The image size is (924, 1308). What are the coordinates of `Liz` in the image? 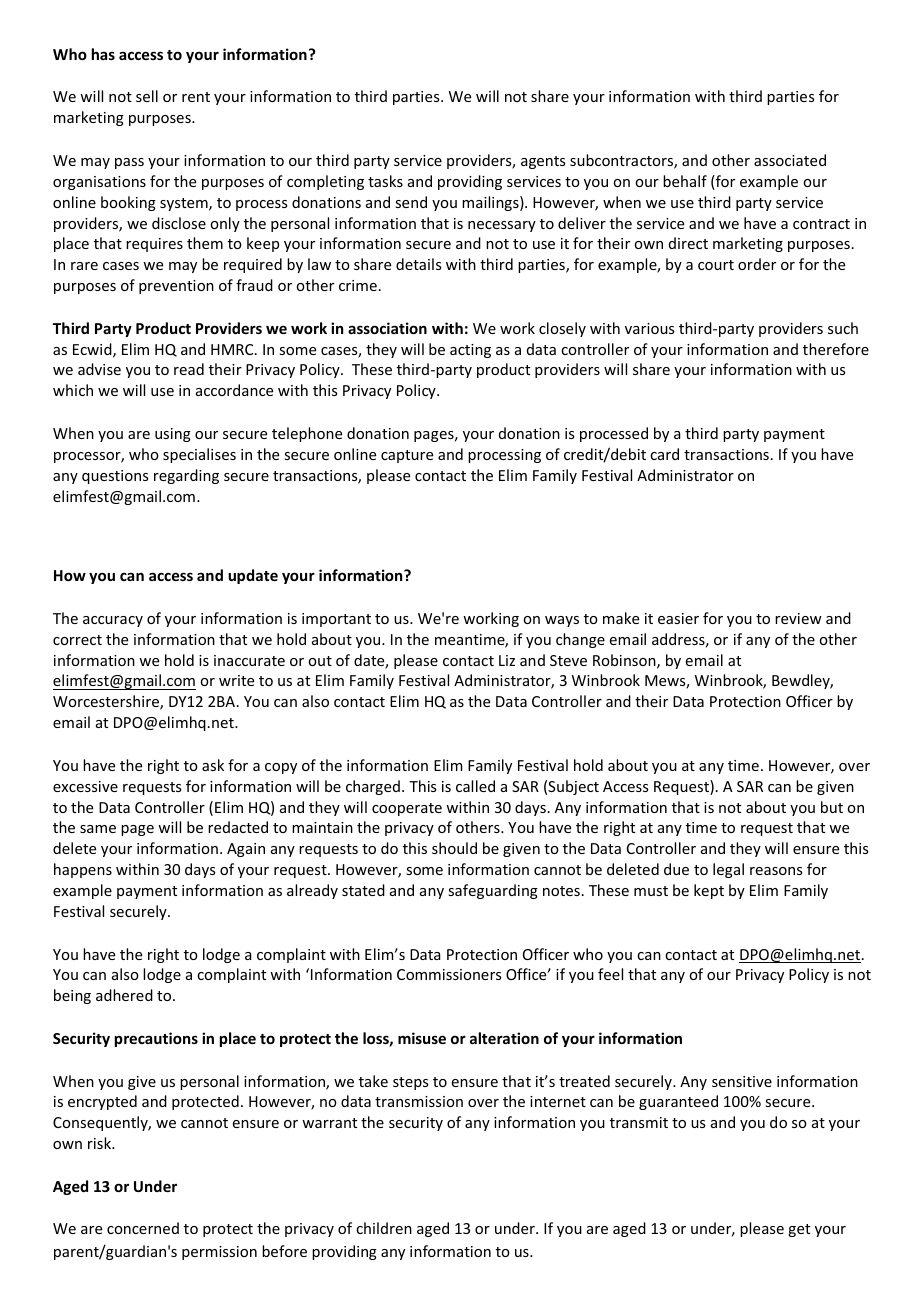 It's located at (507, 660).
